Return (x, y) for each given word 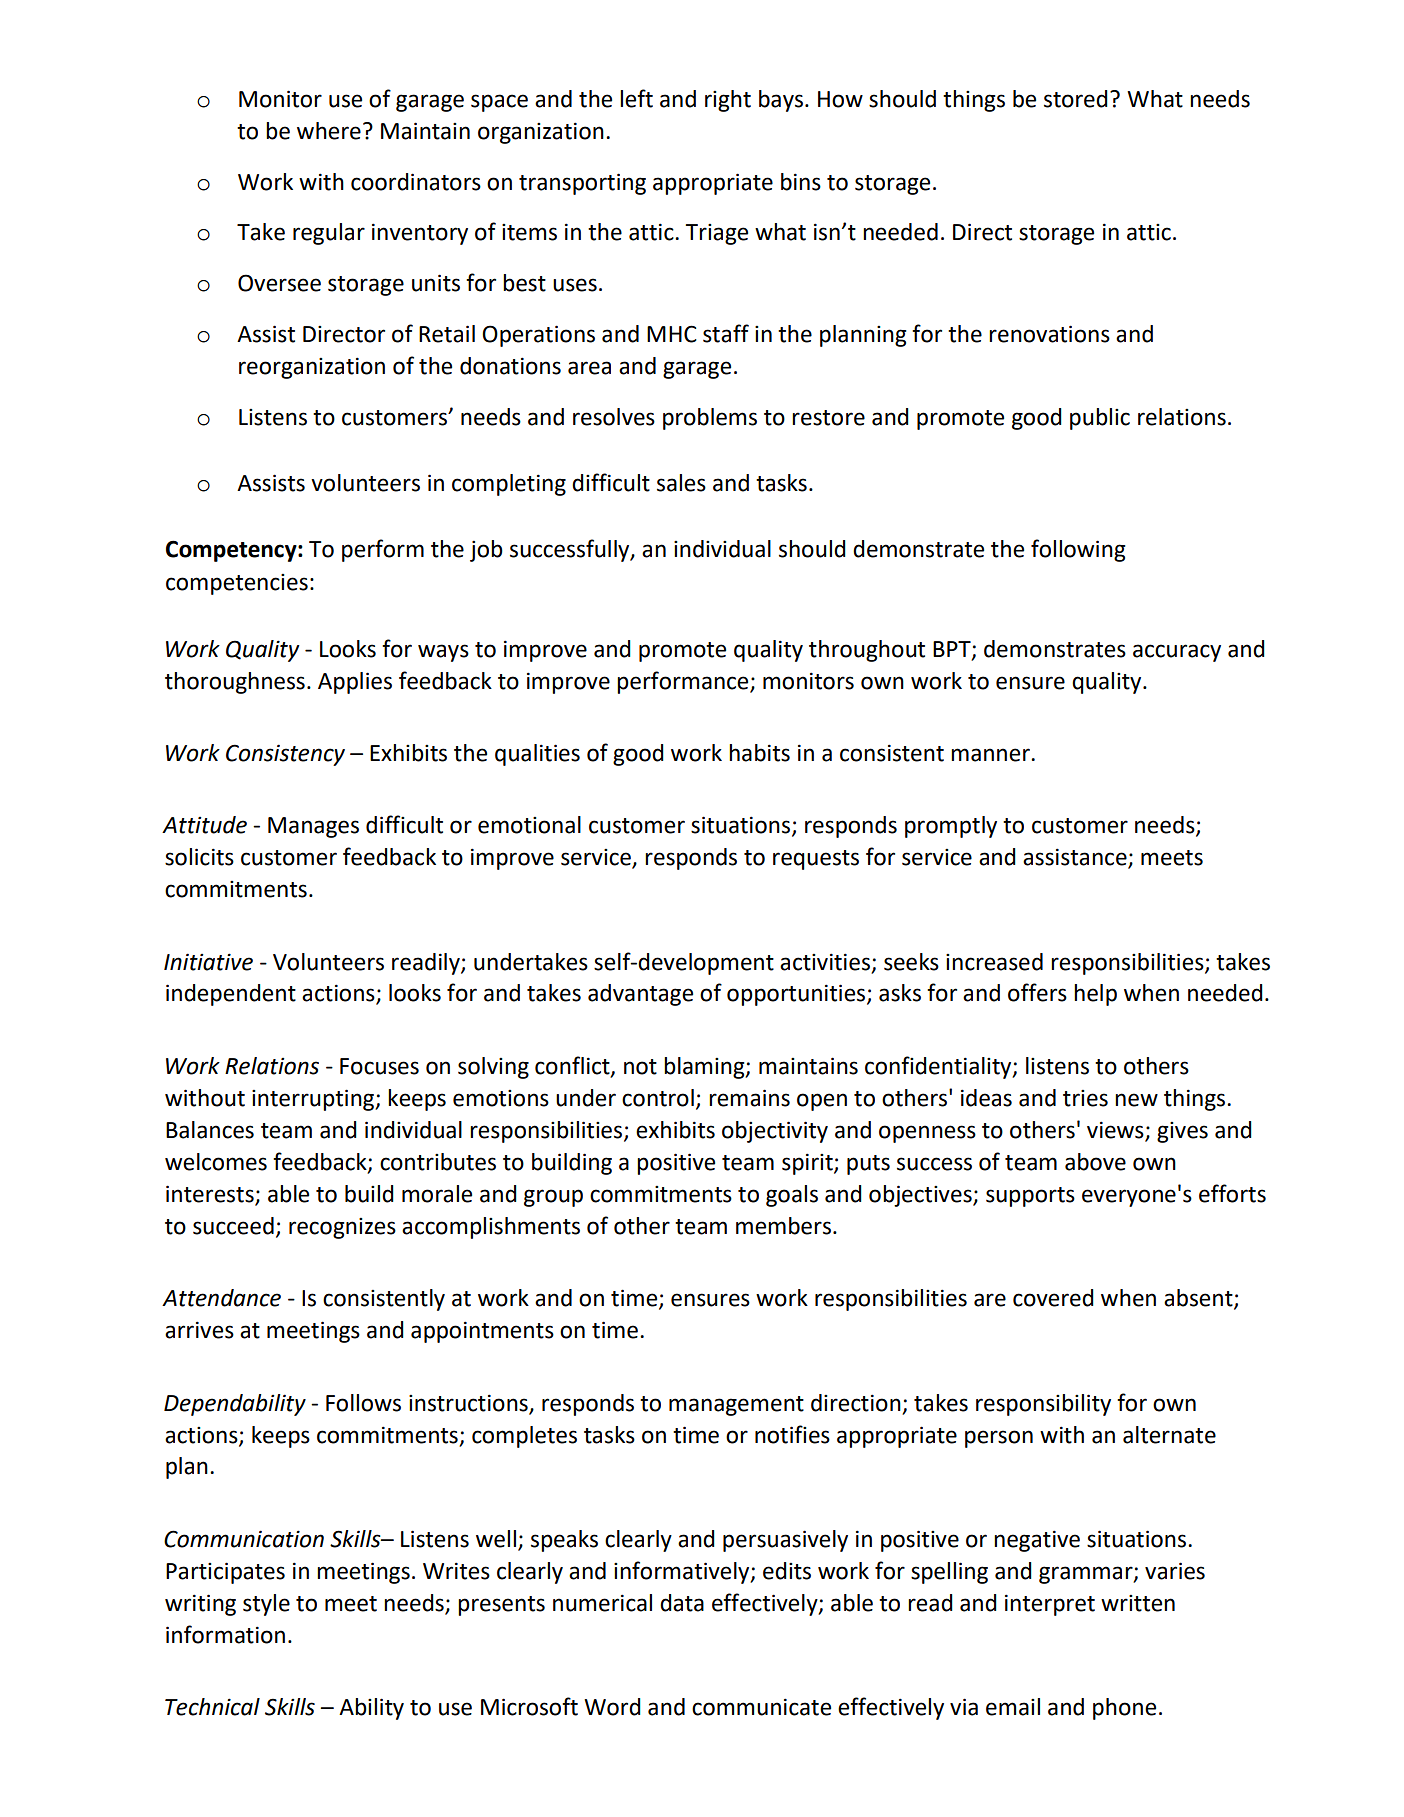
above (1095, 1162)
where (329, 131)
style (266, 1605)
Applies (355, 683)
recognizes (342, 1228)
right (728, 101)
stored (1076, 99)
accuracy (1177, 653)
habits (759, 753)
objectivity (775, 1132)
